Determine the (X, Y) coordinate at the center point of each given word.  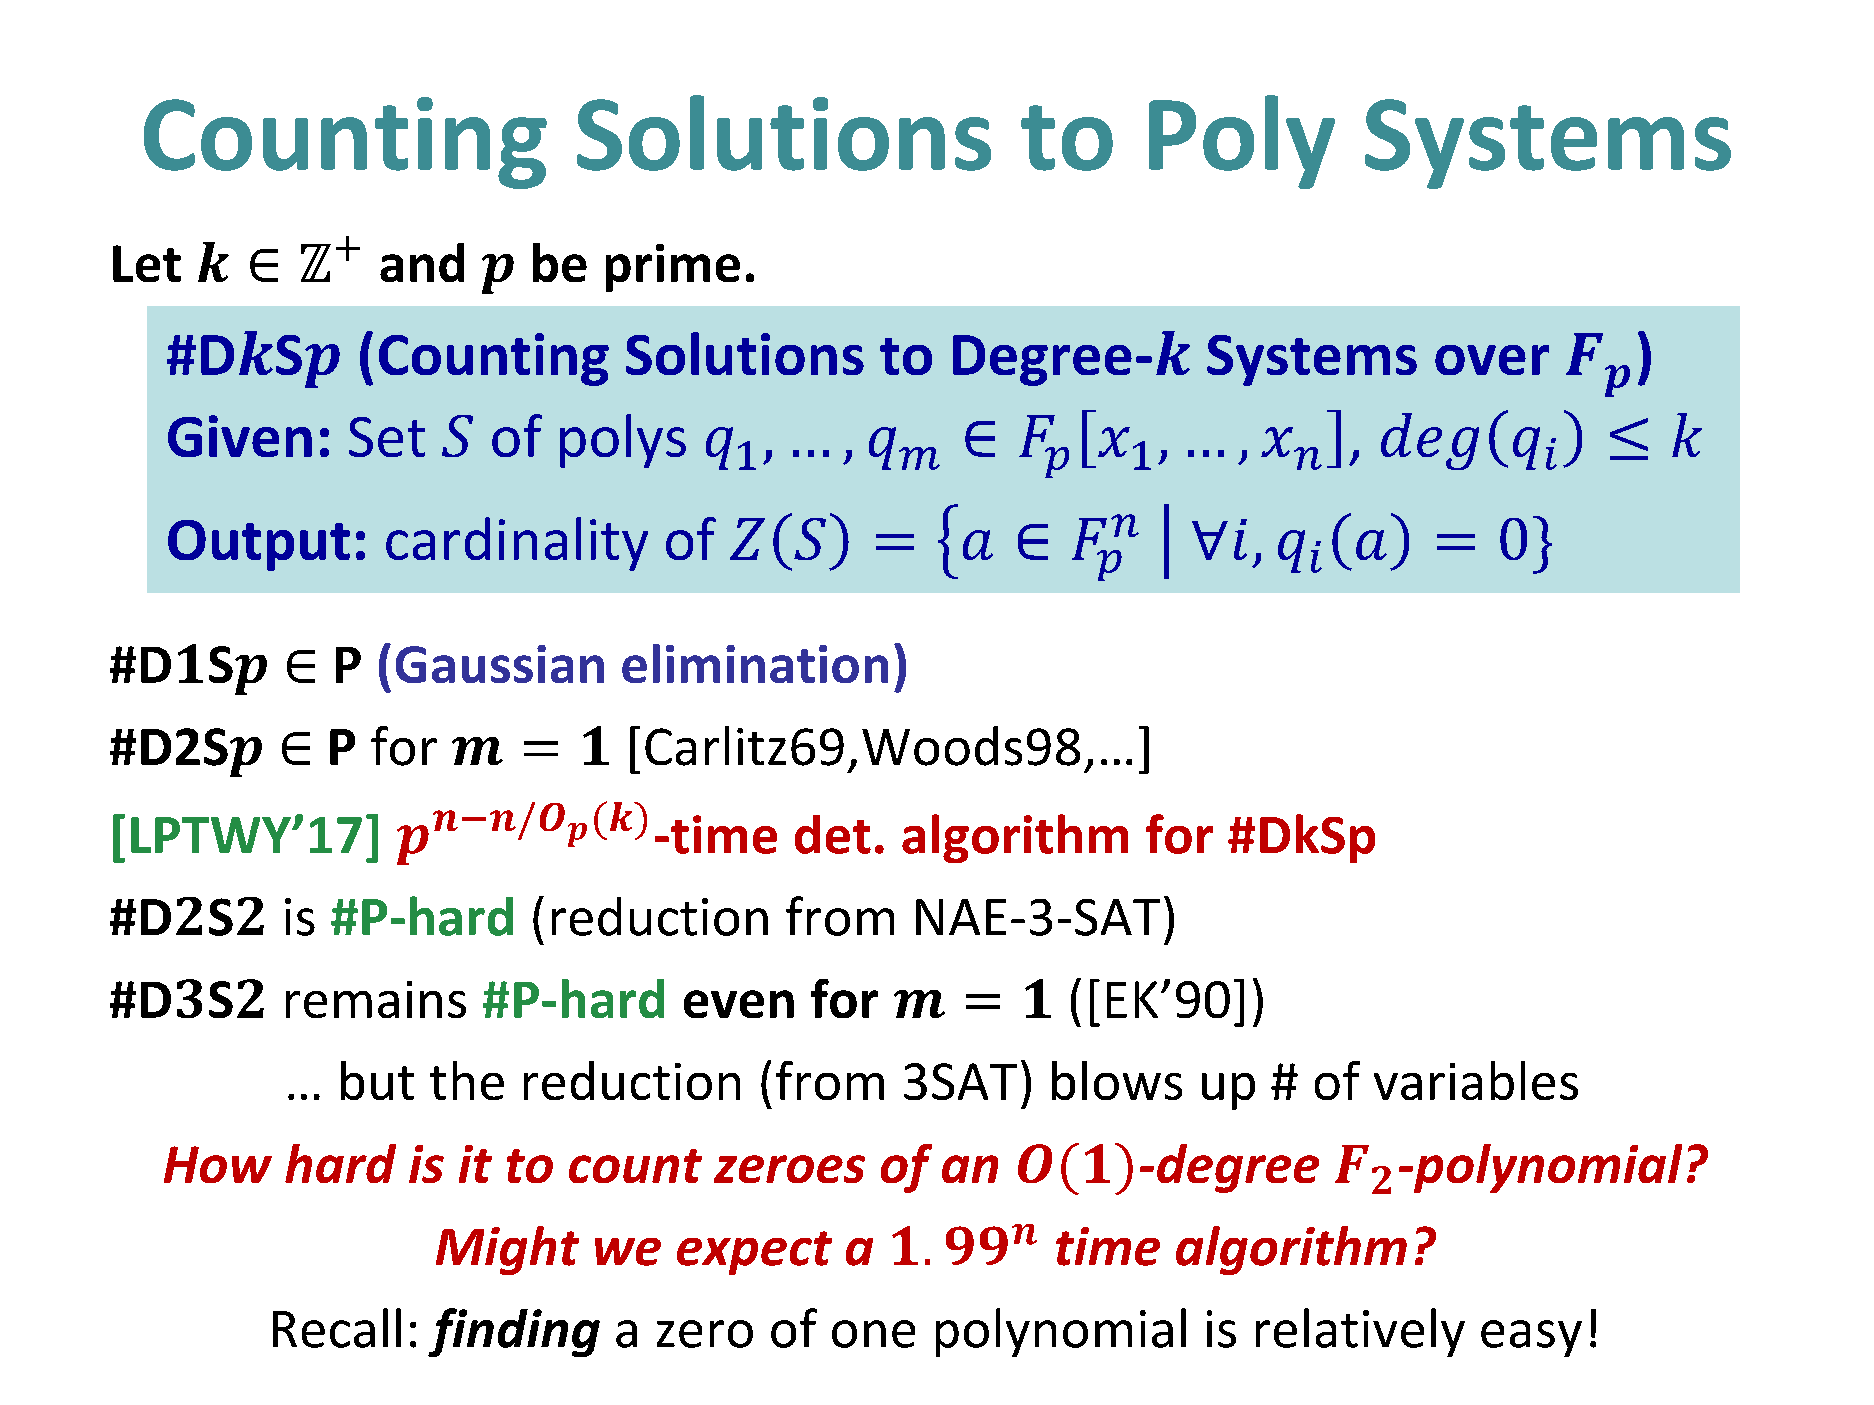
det (833, 834)
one (873, 1334)
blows (1117, 1080)
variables (1476, 1080)
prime (673, 268)
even (739, 1004)
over (1492, 360)
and (422, 262)
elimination (755, 663)
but (377, 1080)
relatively (1360, 1332)
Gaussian (500, 664)
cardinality (517, 544)
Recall (337, 1328)
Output (259, 545)
